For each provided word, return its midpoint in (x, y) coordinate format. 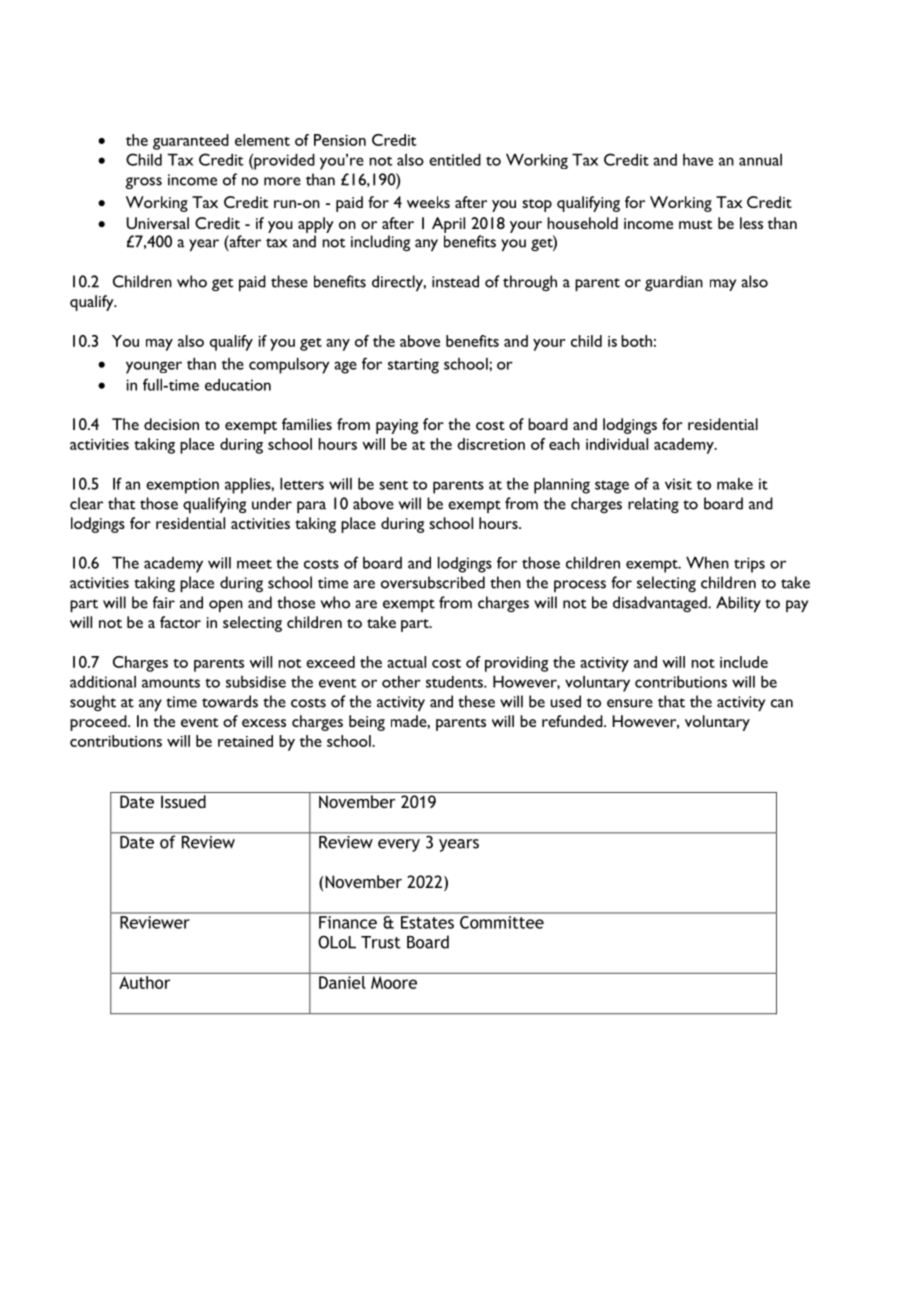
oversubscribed (433, 582)
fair (164, 602)
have (698, 160)
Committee (502, 921)
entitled (455, 160)
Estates (427, 922)
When (707, 563)
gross (143, 183)
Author (144, 982)
